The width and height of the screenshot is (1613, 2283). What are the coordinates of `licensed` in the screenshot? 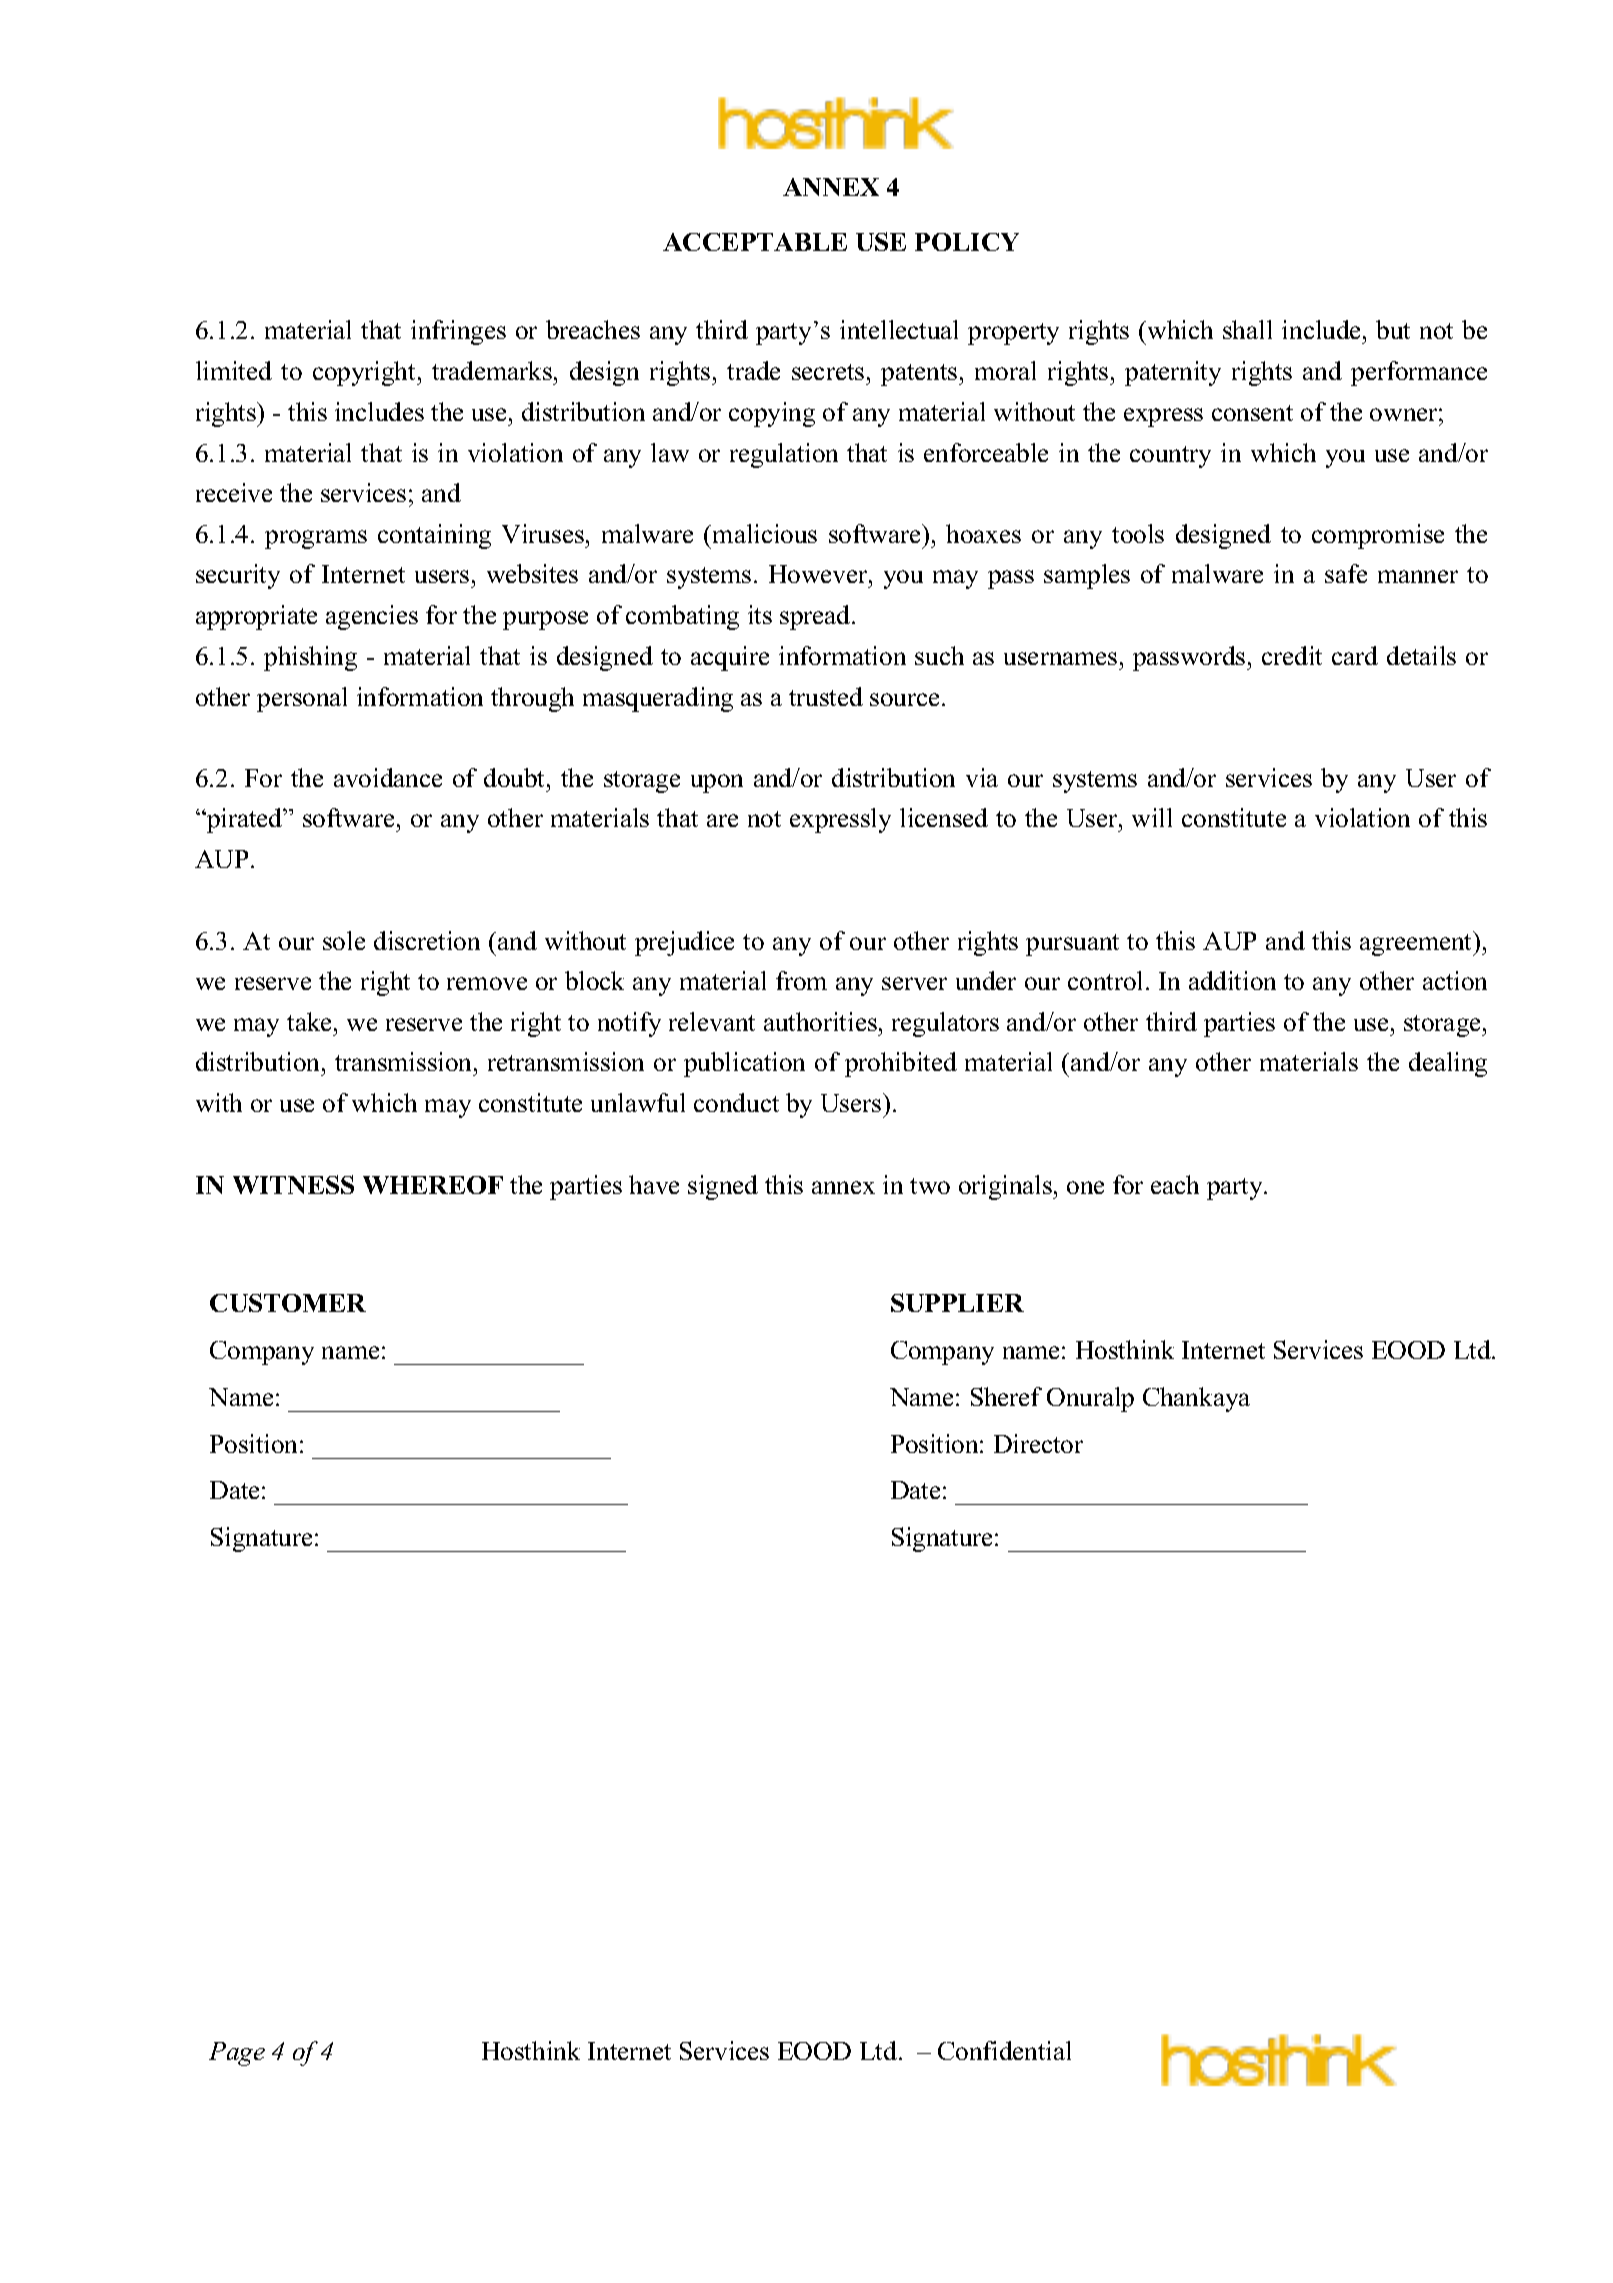 It's located at (944, 817).
